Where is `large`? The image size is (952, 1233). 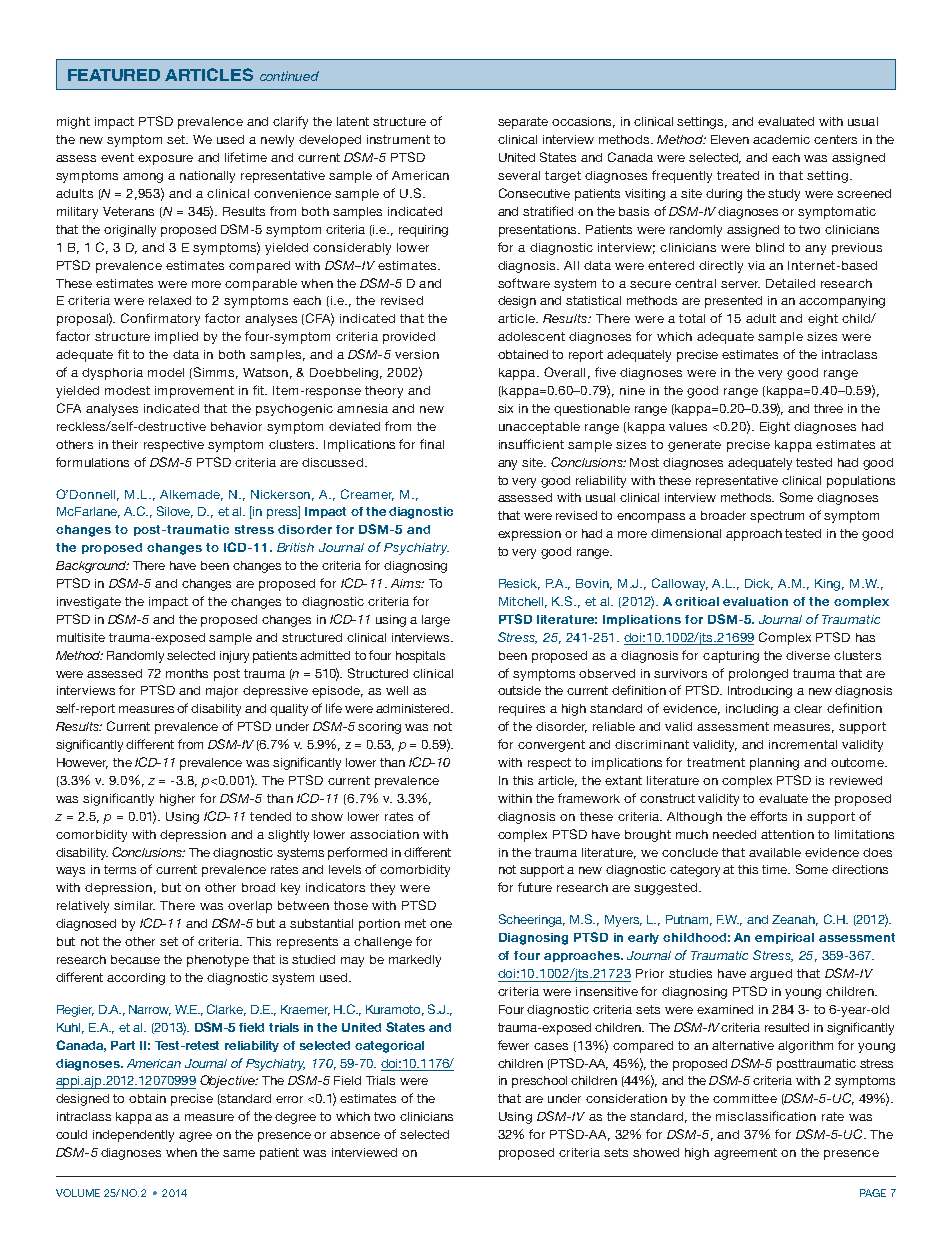 large is located at coordinates (436, 621).
